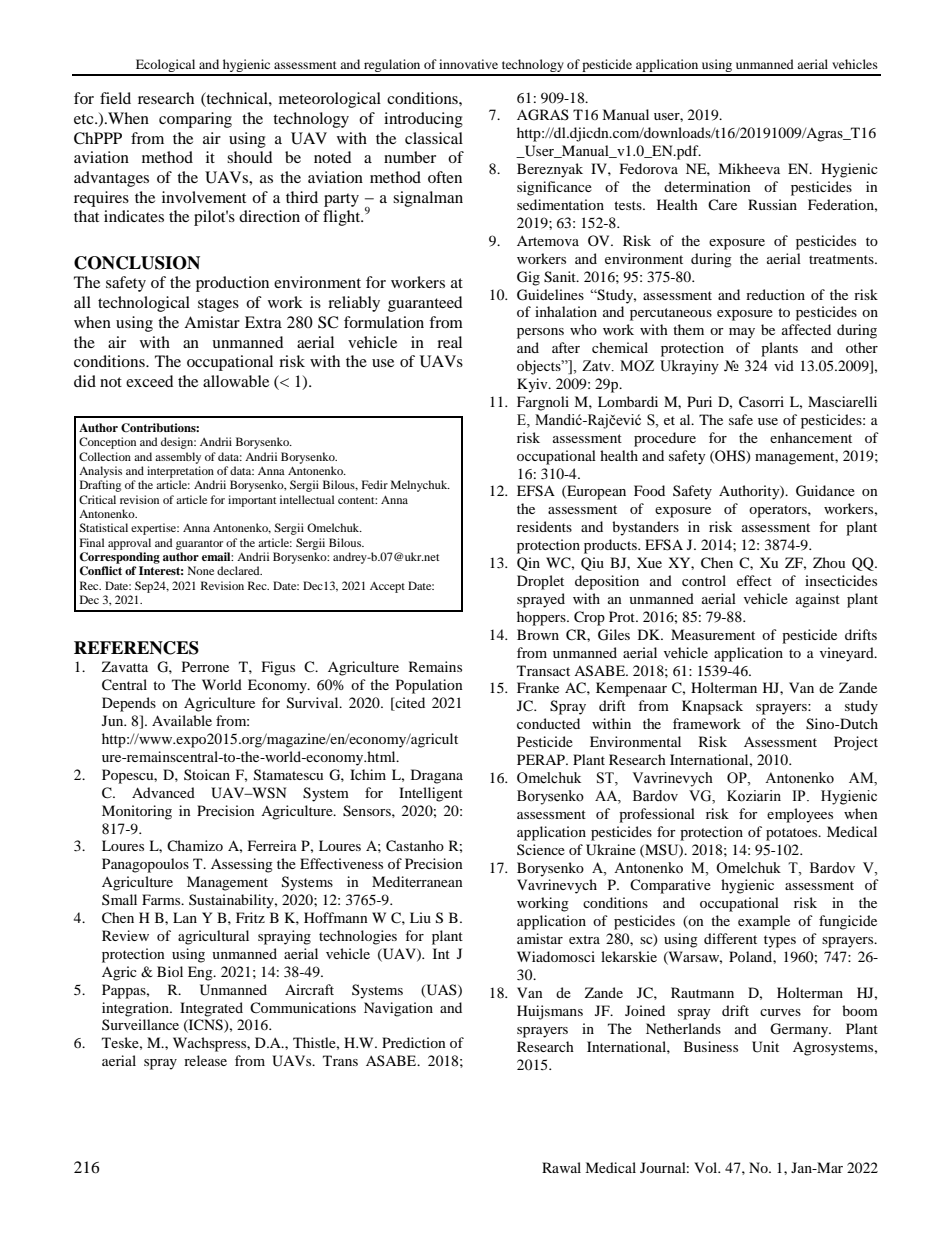 This page has height=1233, width=952. Describe the element at coordinates (707, 186) in the page. I see `determination` at that location.
